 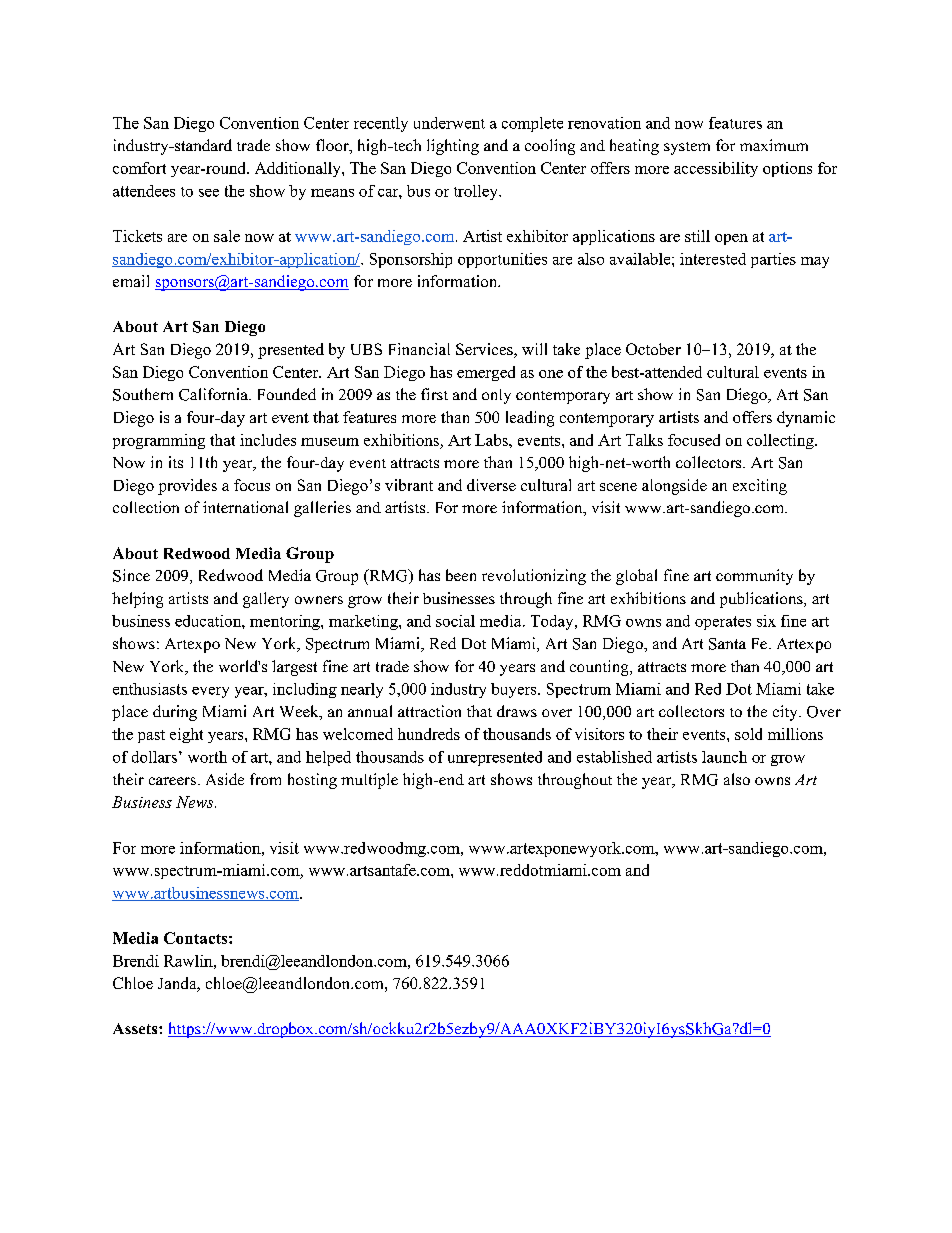 I want to click on see, so click(x=209, y=193).
